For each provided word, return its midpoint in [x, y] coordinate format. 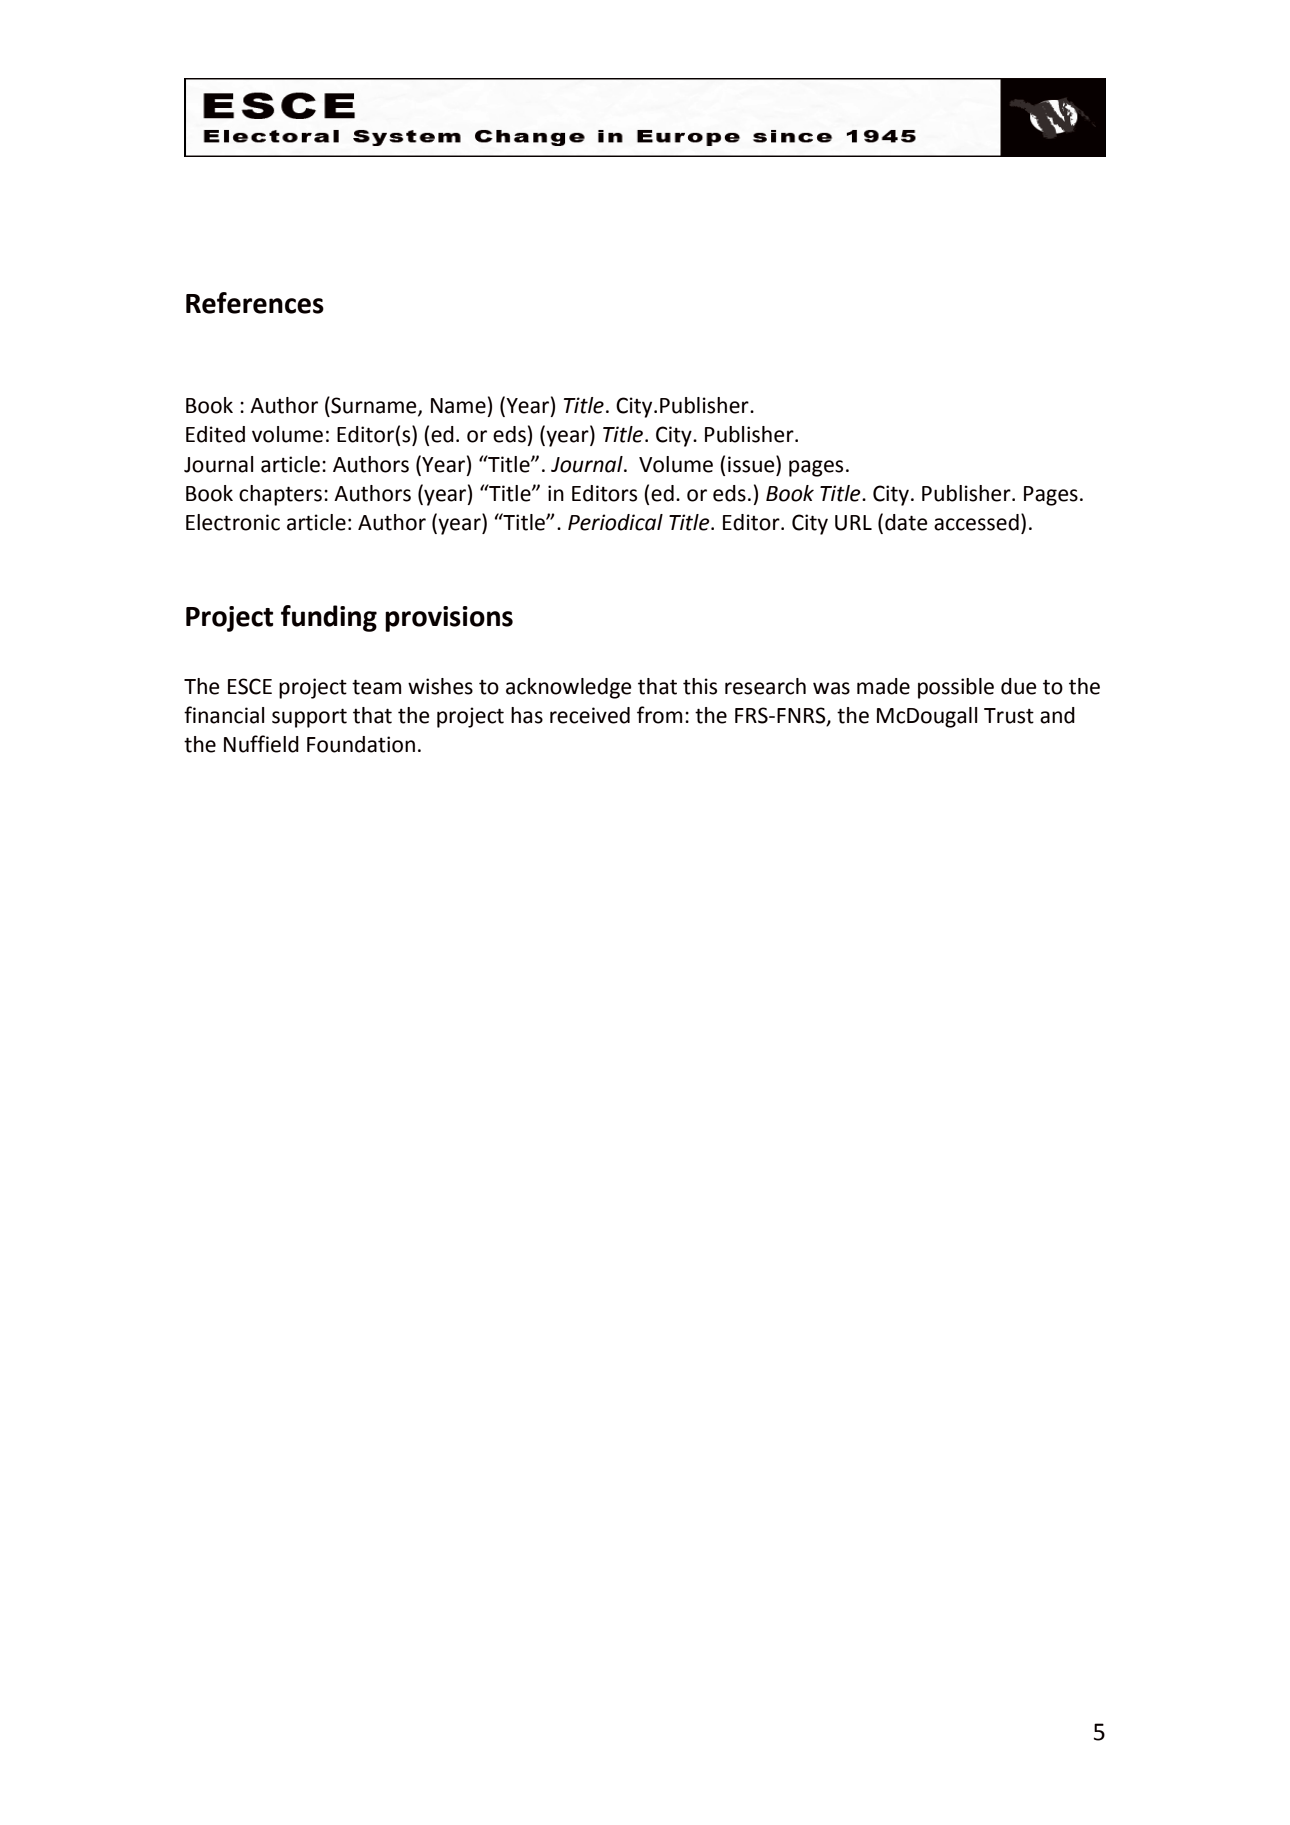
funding [329, 618]
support [309, 718]
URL [853, 523]
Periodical [615, 522]
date [906, 522]
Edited [215, 434]
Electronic [233, 522]
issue [752, 464]
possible [956, 688]
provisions [449, 619]
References [255, 303]
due [1019, 686]
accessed [976, 522]
